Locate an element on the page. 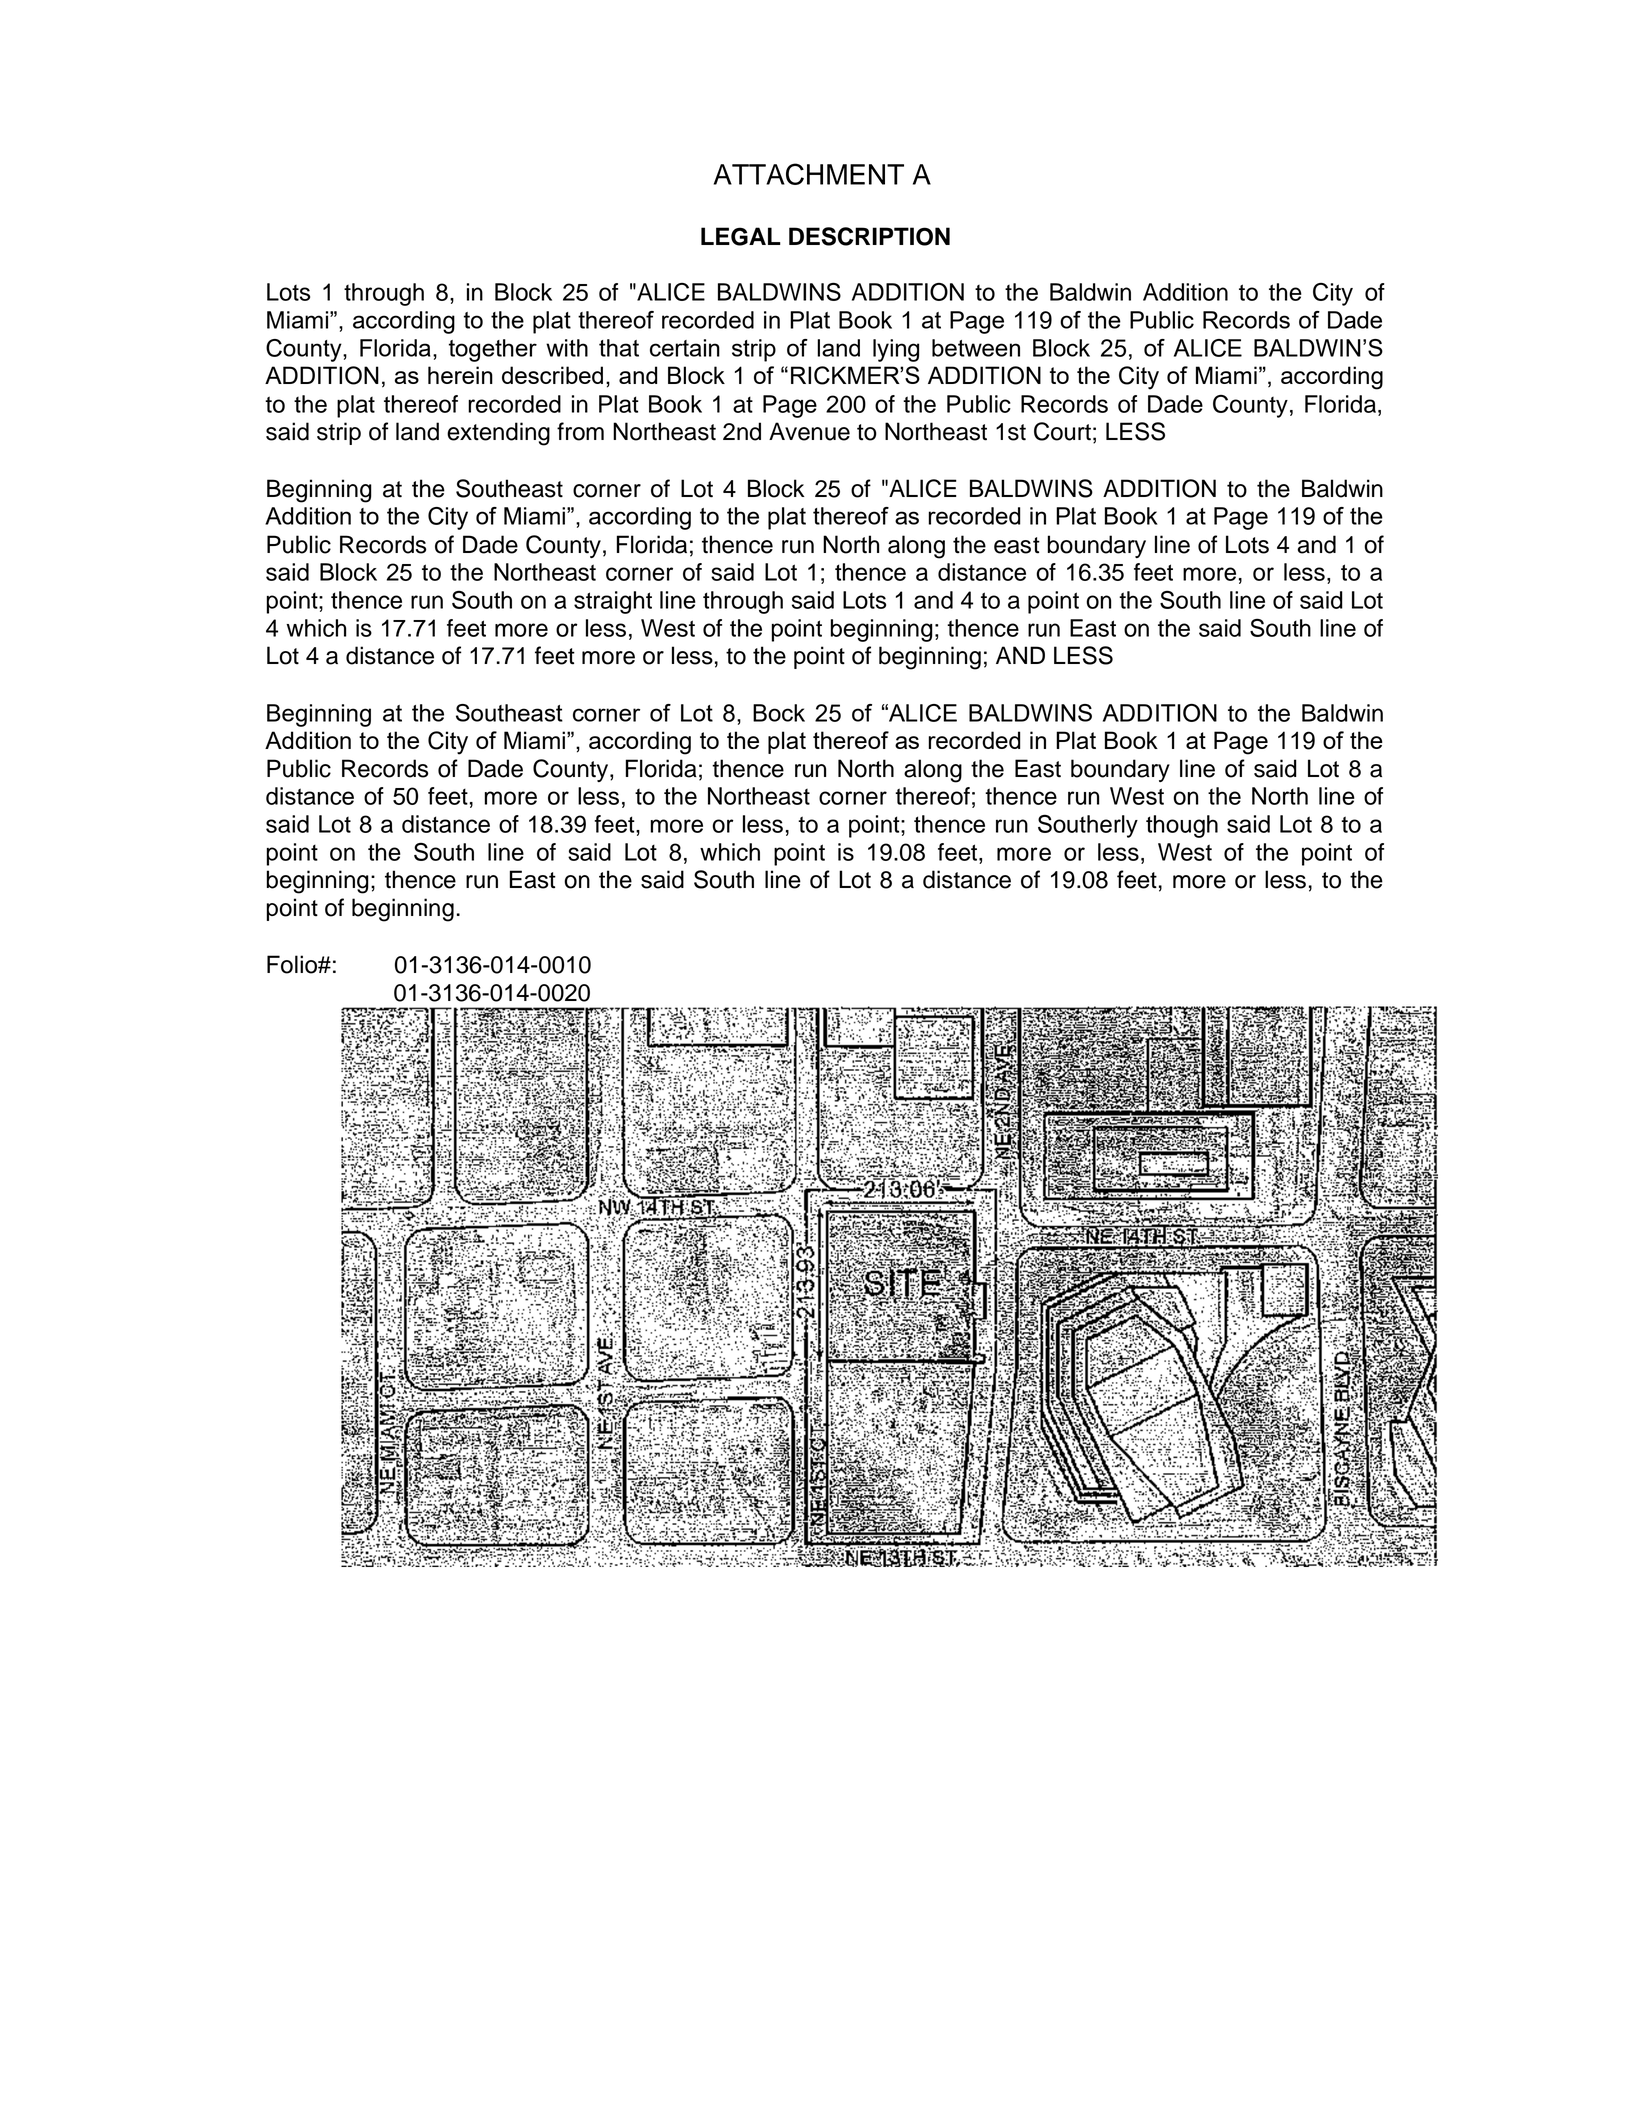 The image size is (1630, 2109). DESCRIPTION is located at coordinates (869, 236).
